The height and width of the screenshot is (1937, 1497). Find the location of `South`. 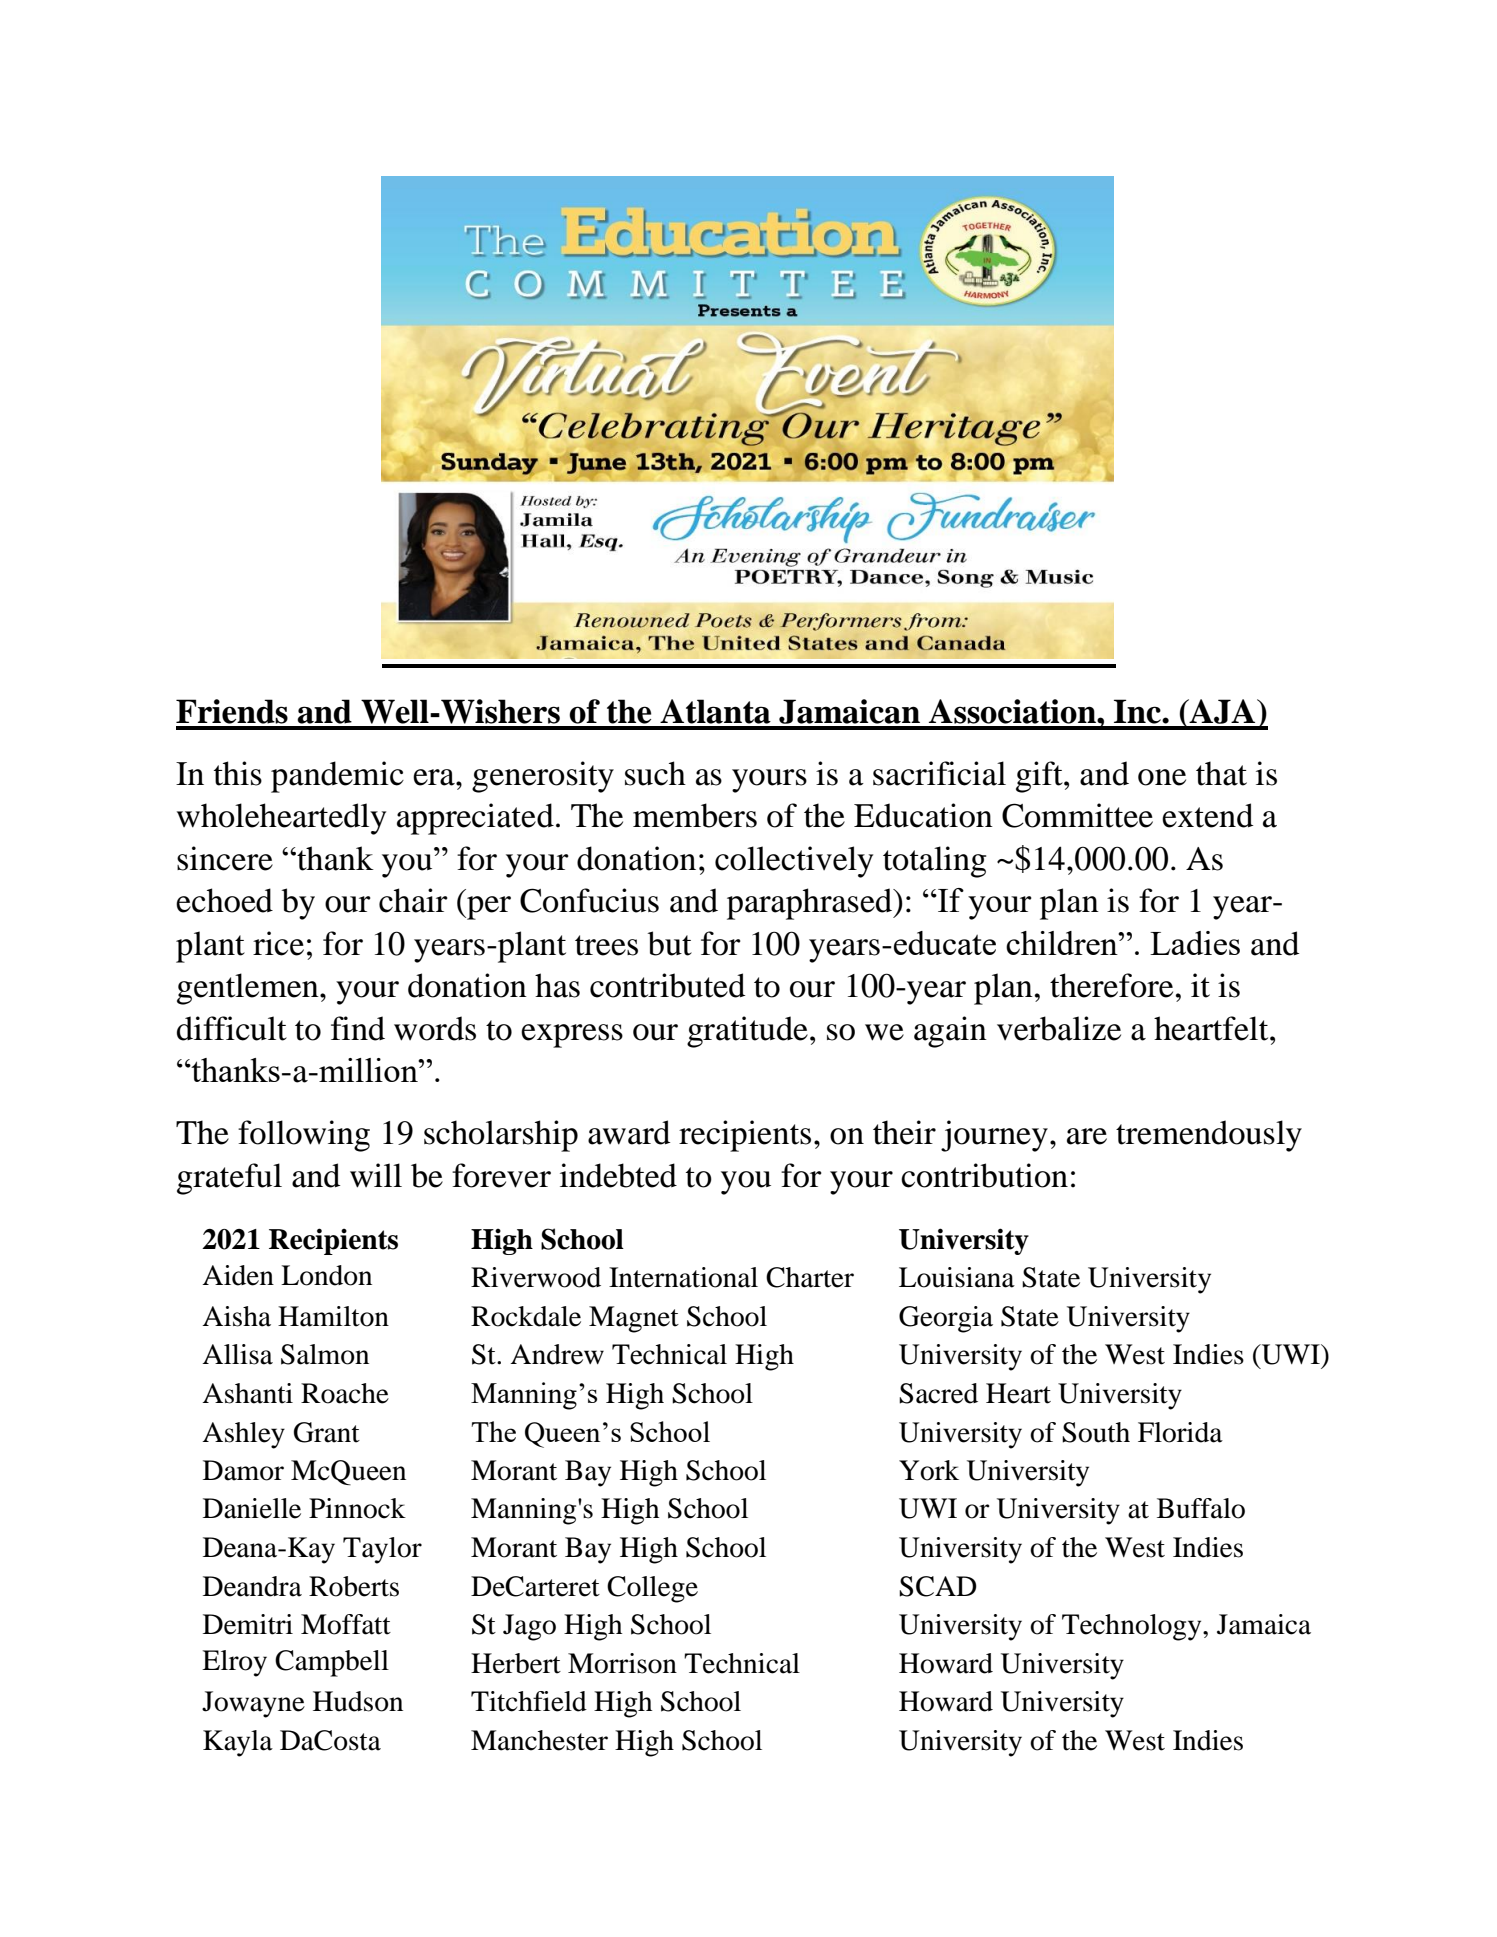

South is located at coordinates (1096, 1432).
